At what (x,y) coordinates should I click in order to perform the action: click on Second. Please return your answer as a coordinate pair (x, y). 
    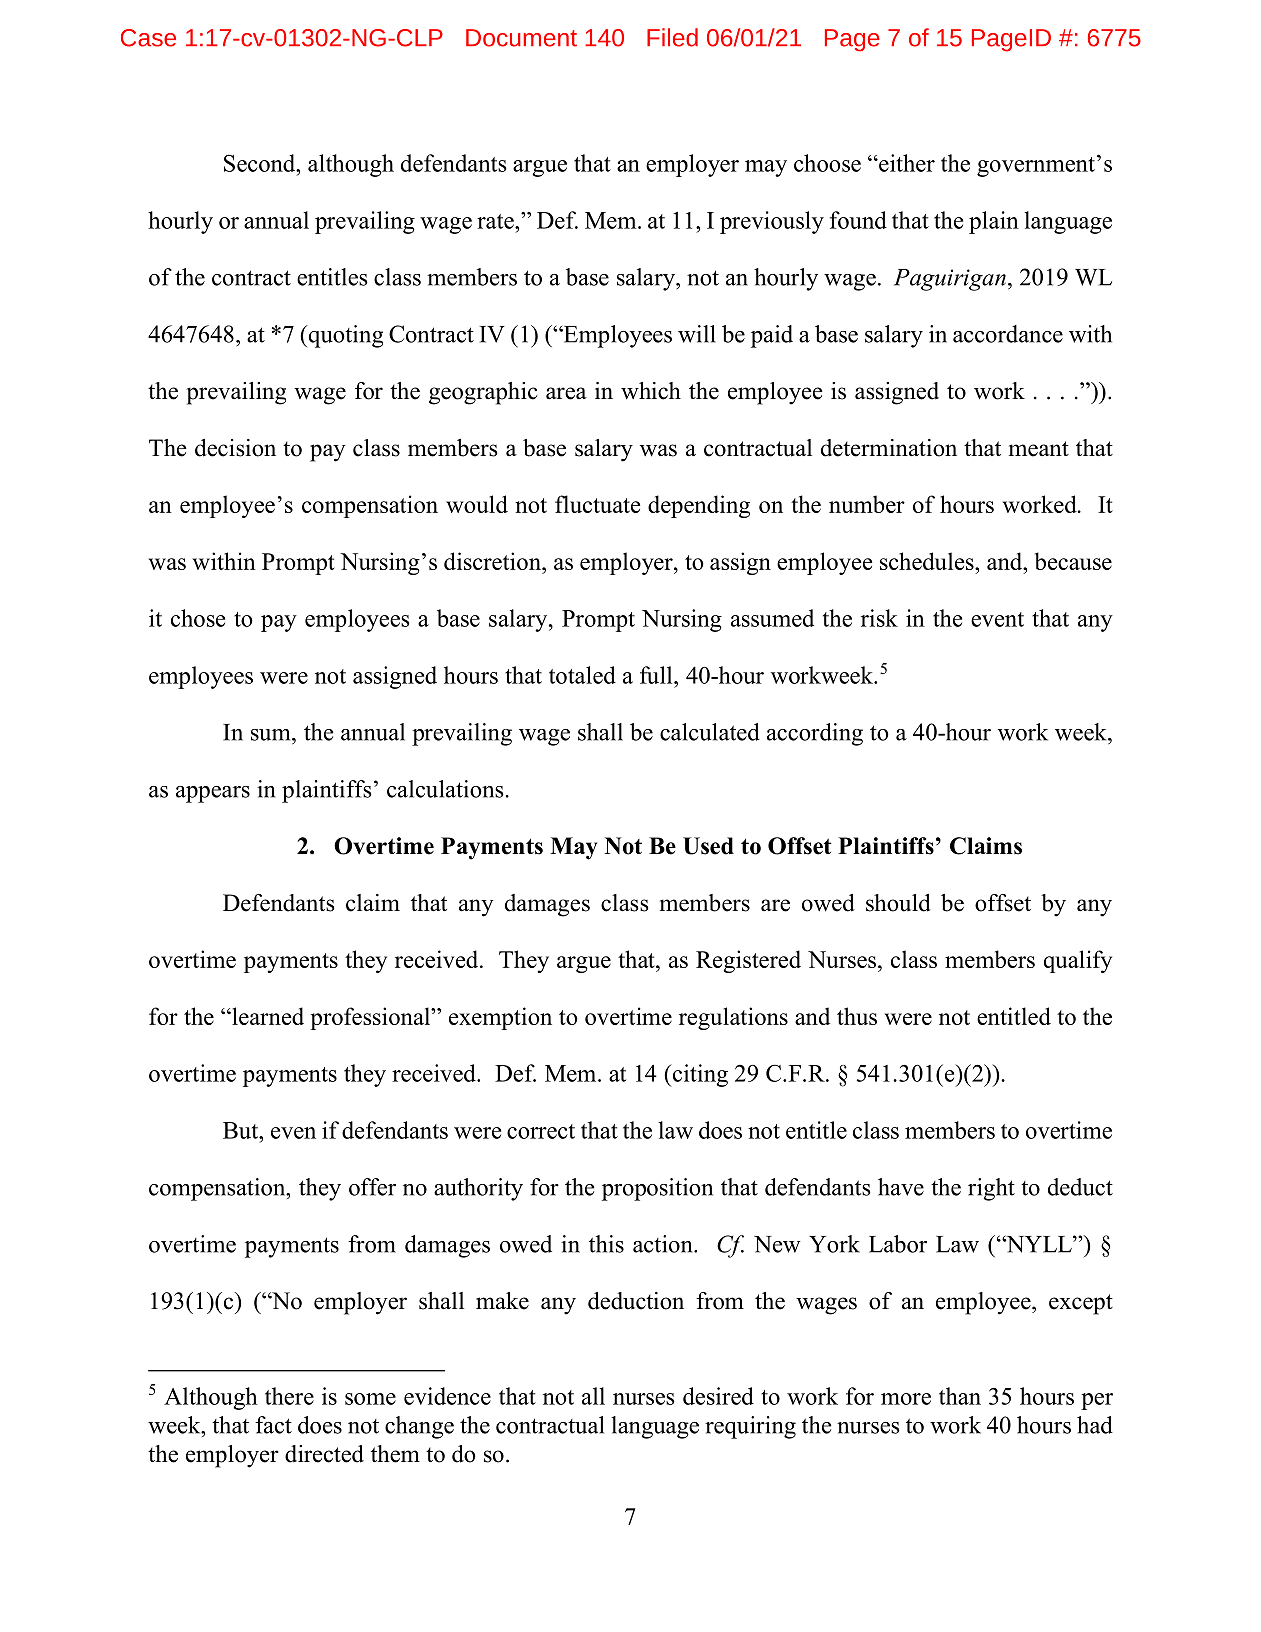
    Looking at the image, I should click on (261, 163).
